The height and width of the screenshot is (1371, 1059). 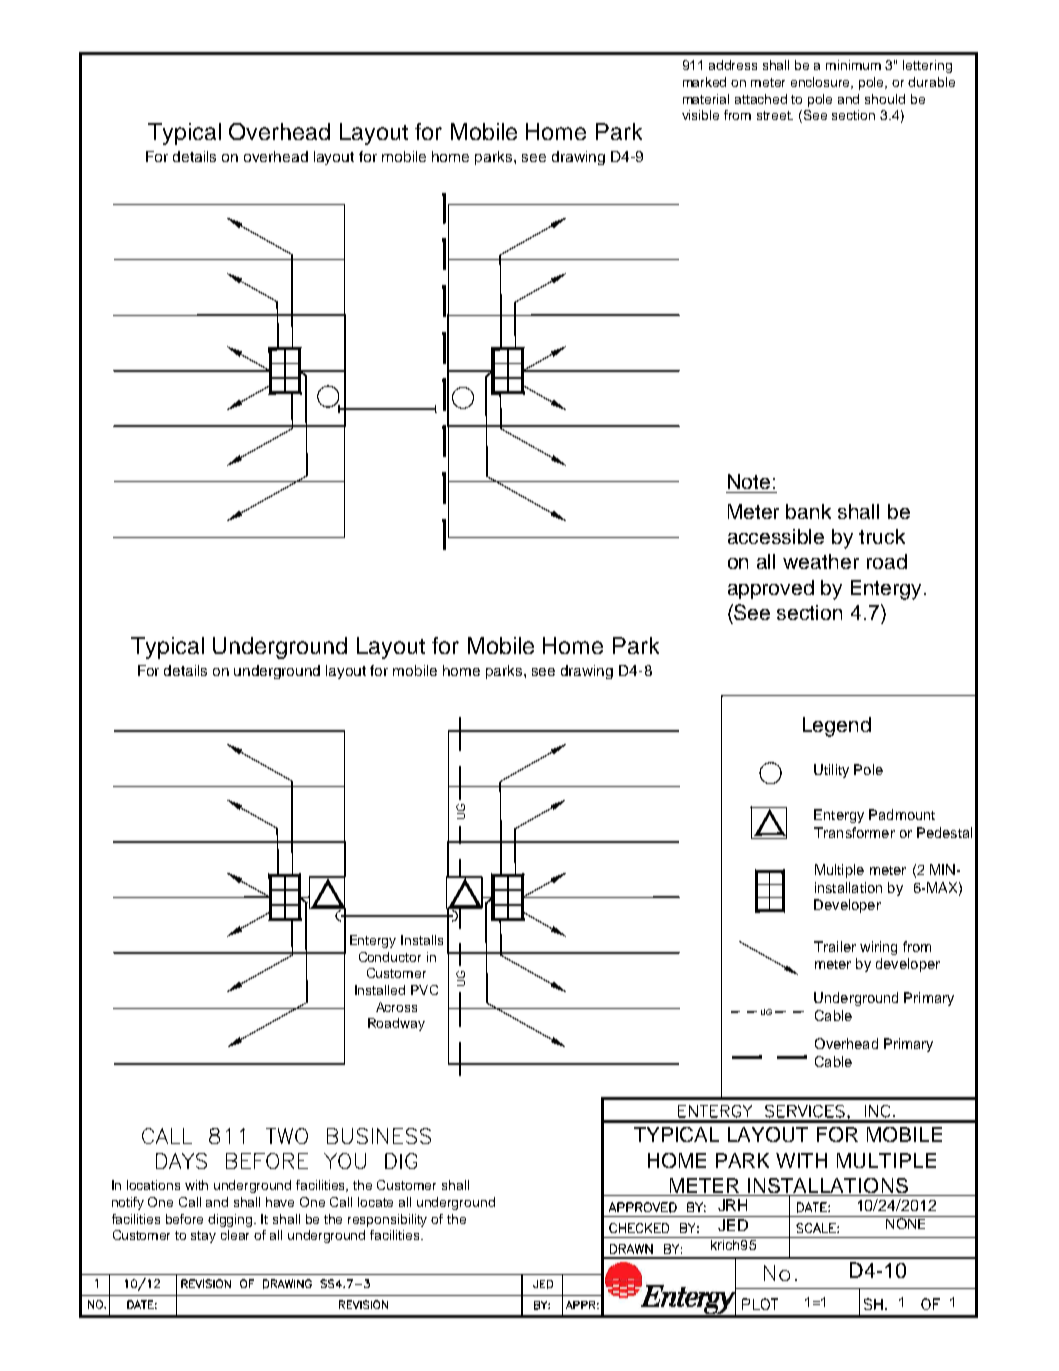 I want to click on Conductor, so click(x=390, y=957).
